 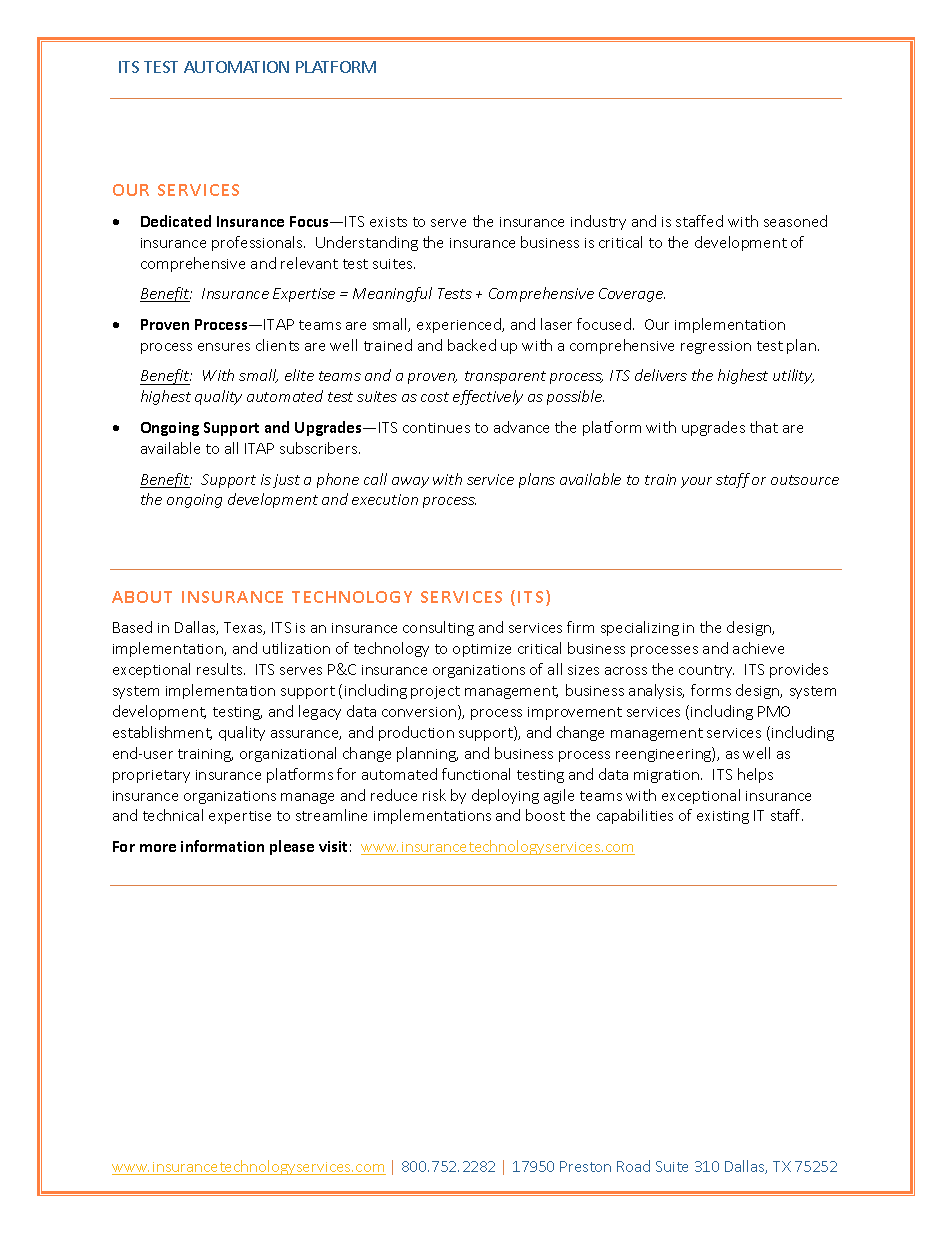 I want to click on information, so click(x=222, y=846).
